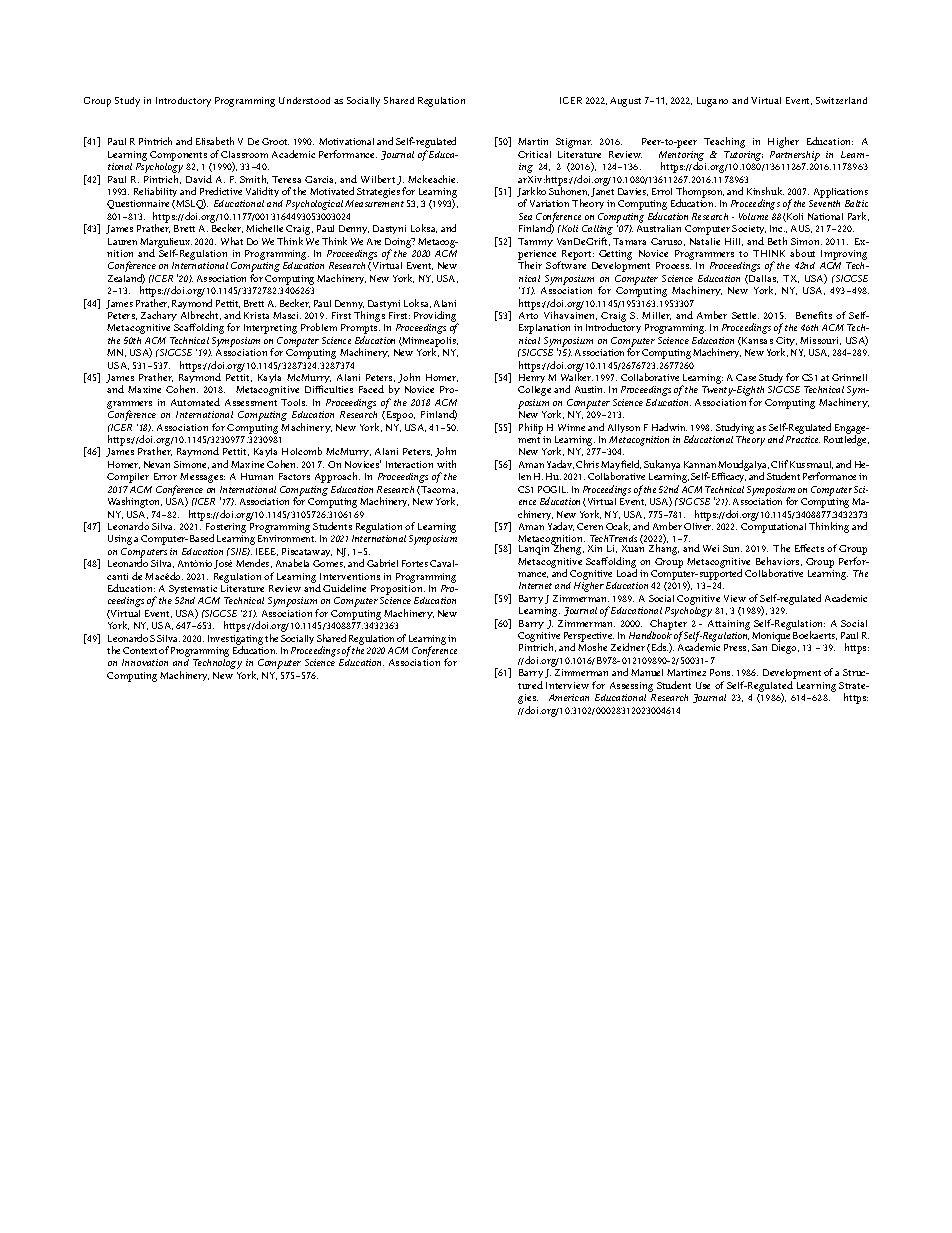  Describe the element at coordinates (202, 478) in the page. I see `Messages` at that location.
